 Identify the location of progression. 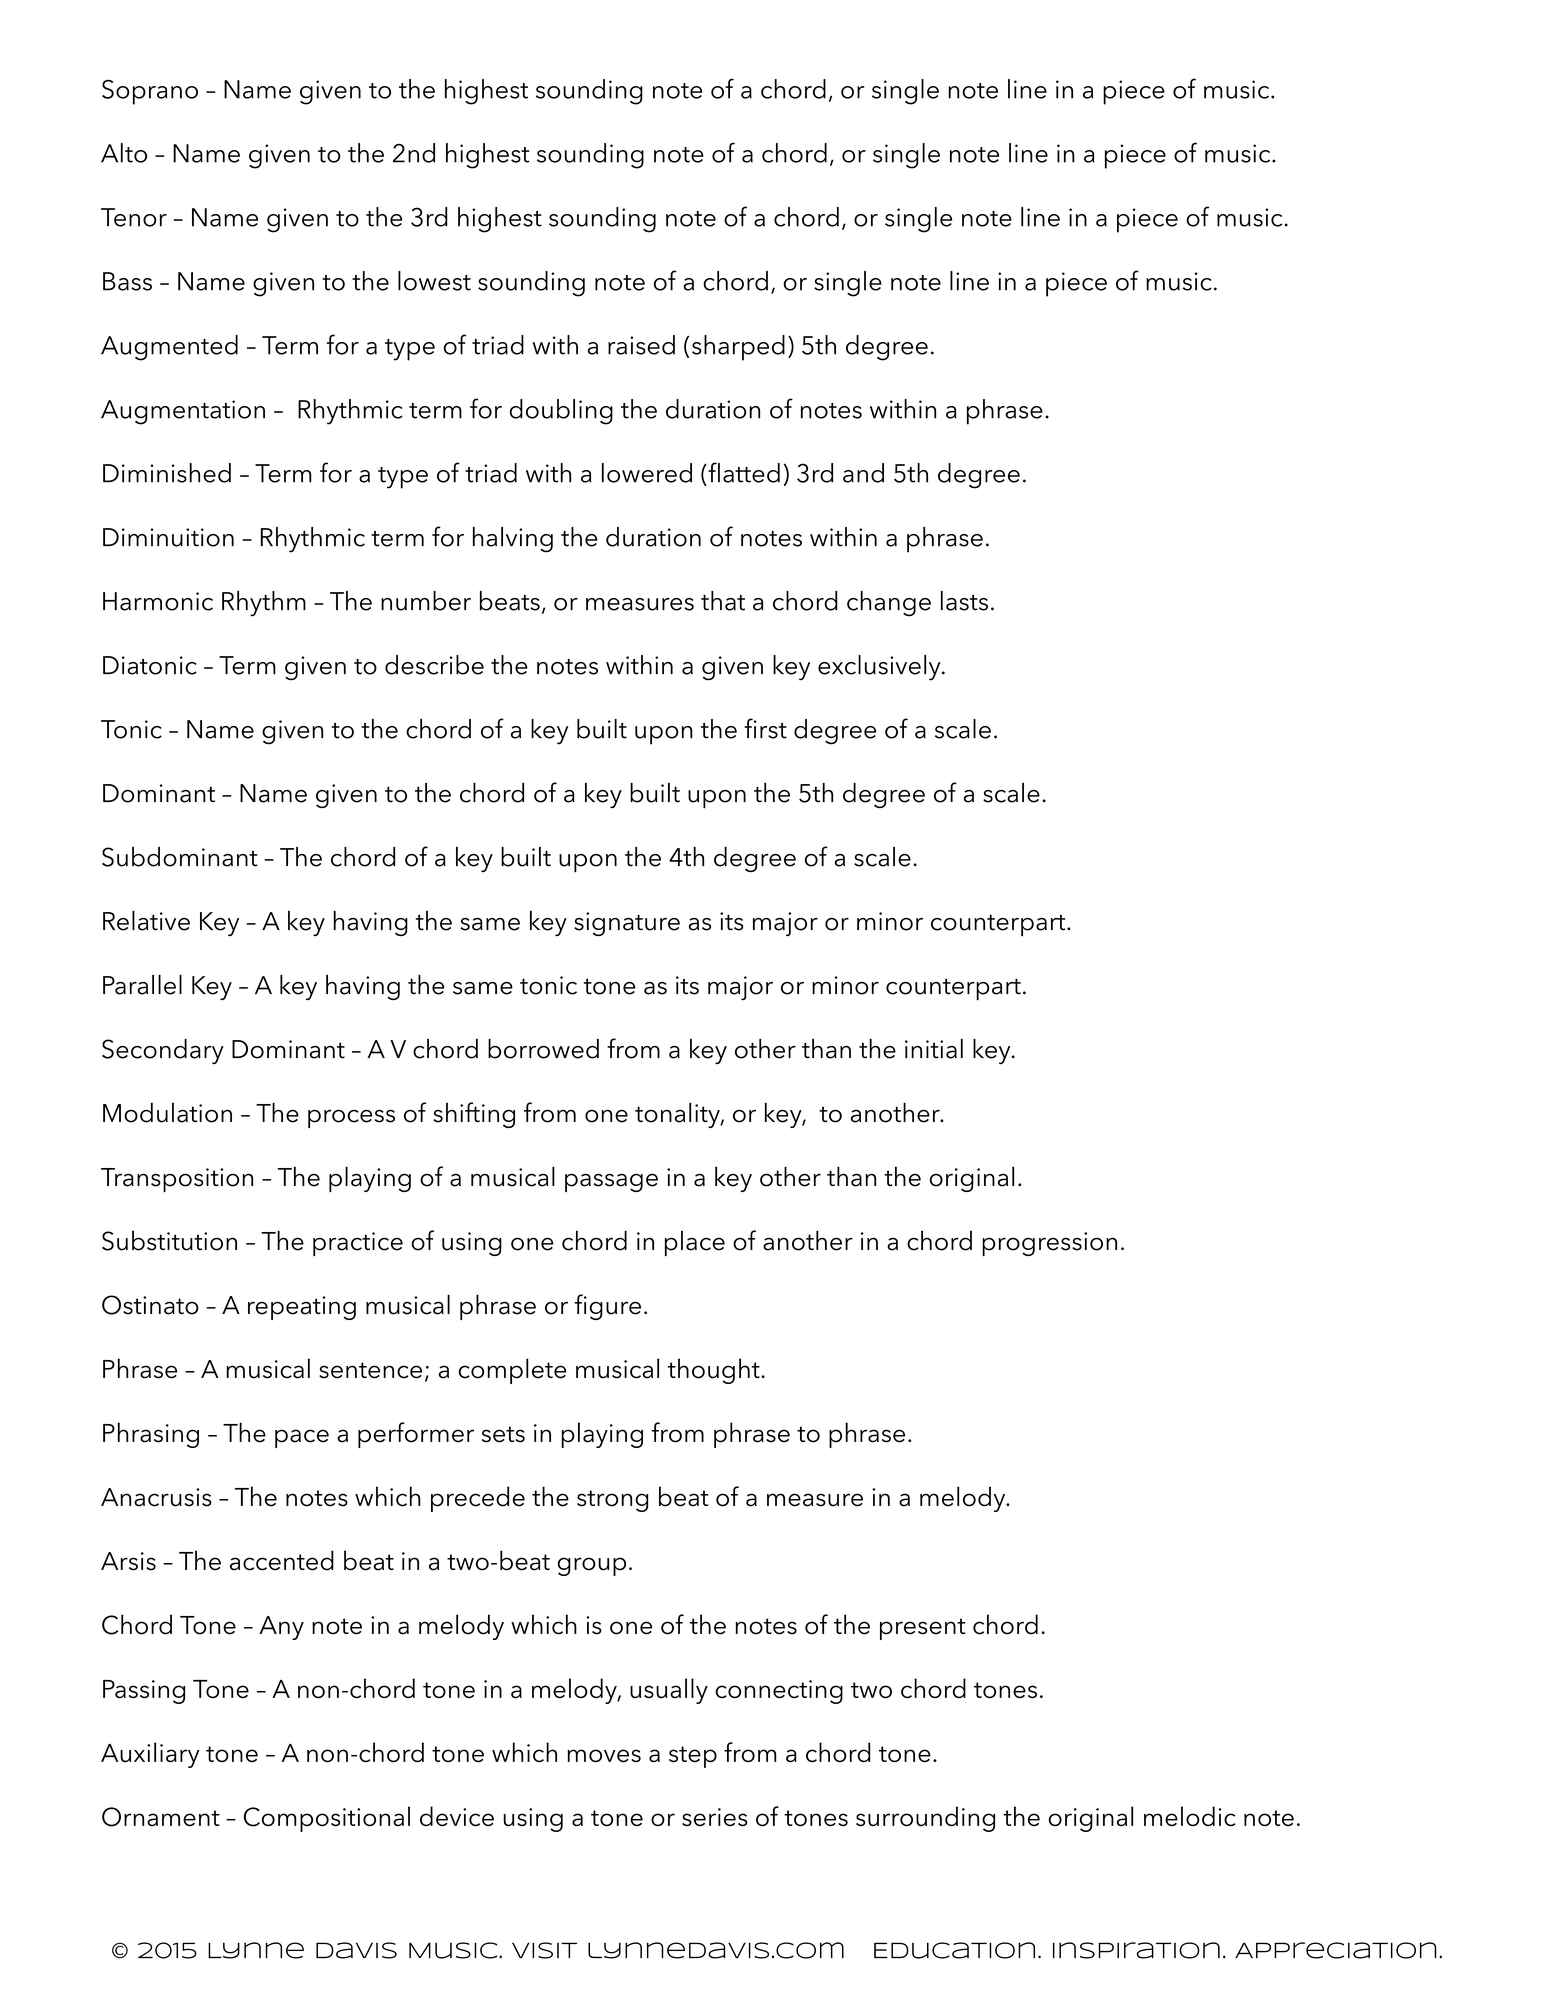
(1049, 1244).
